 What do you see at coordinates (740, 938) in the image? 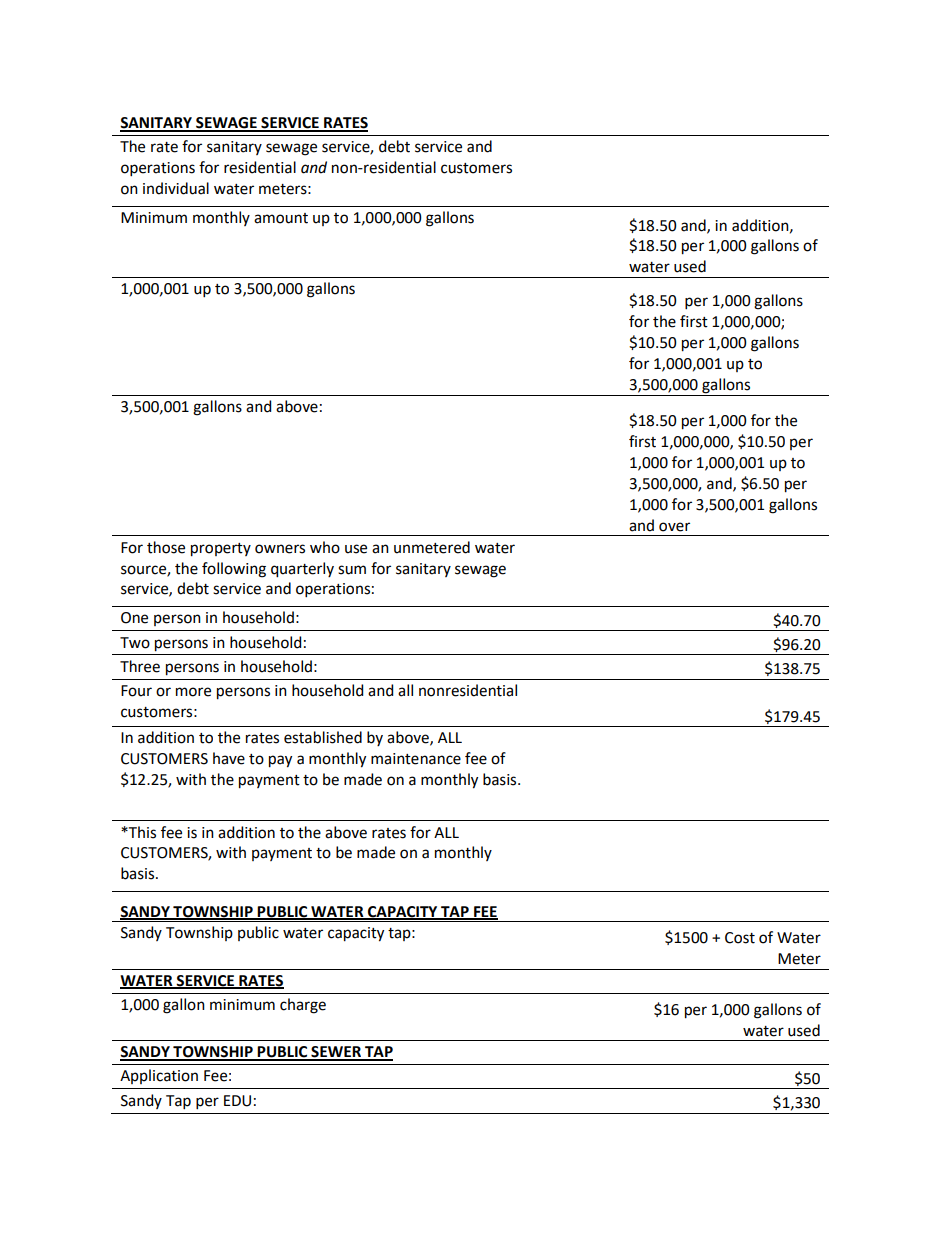
I see `Cost` at bounding box center [740, 938].
